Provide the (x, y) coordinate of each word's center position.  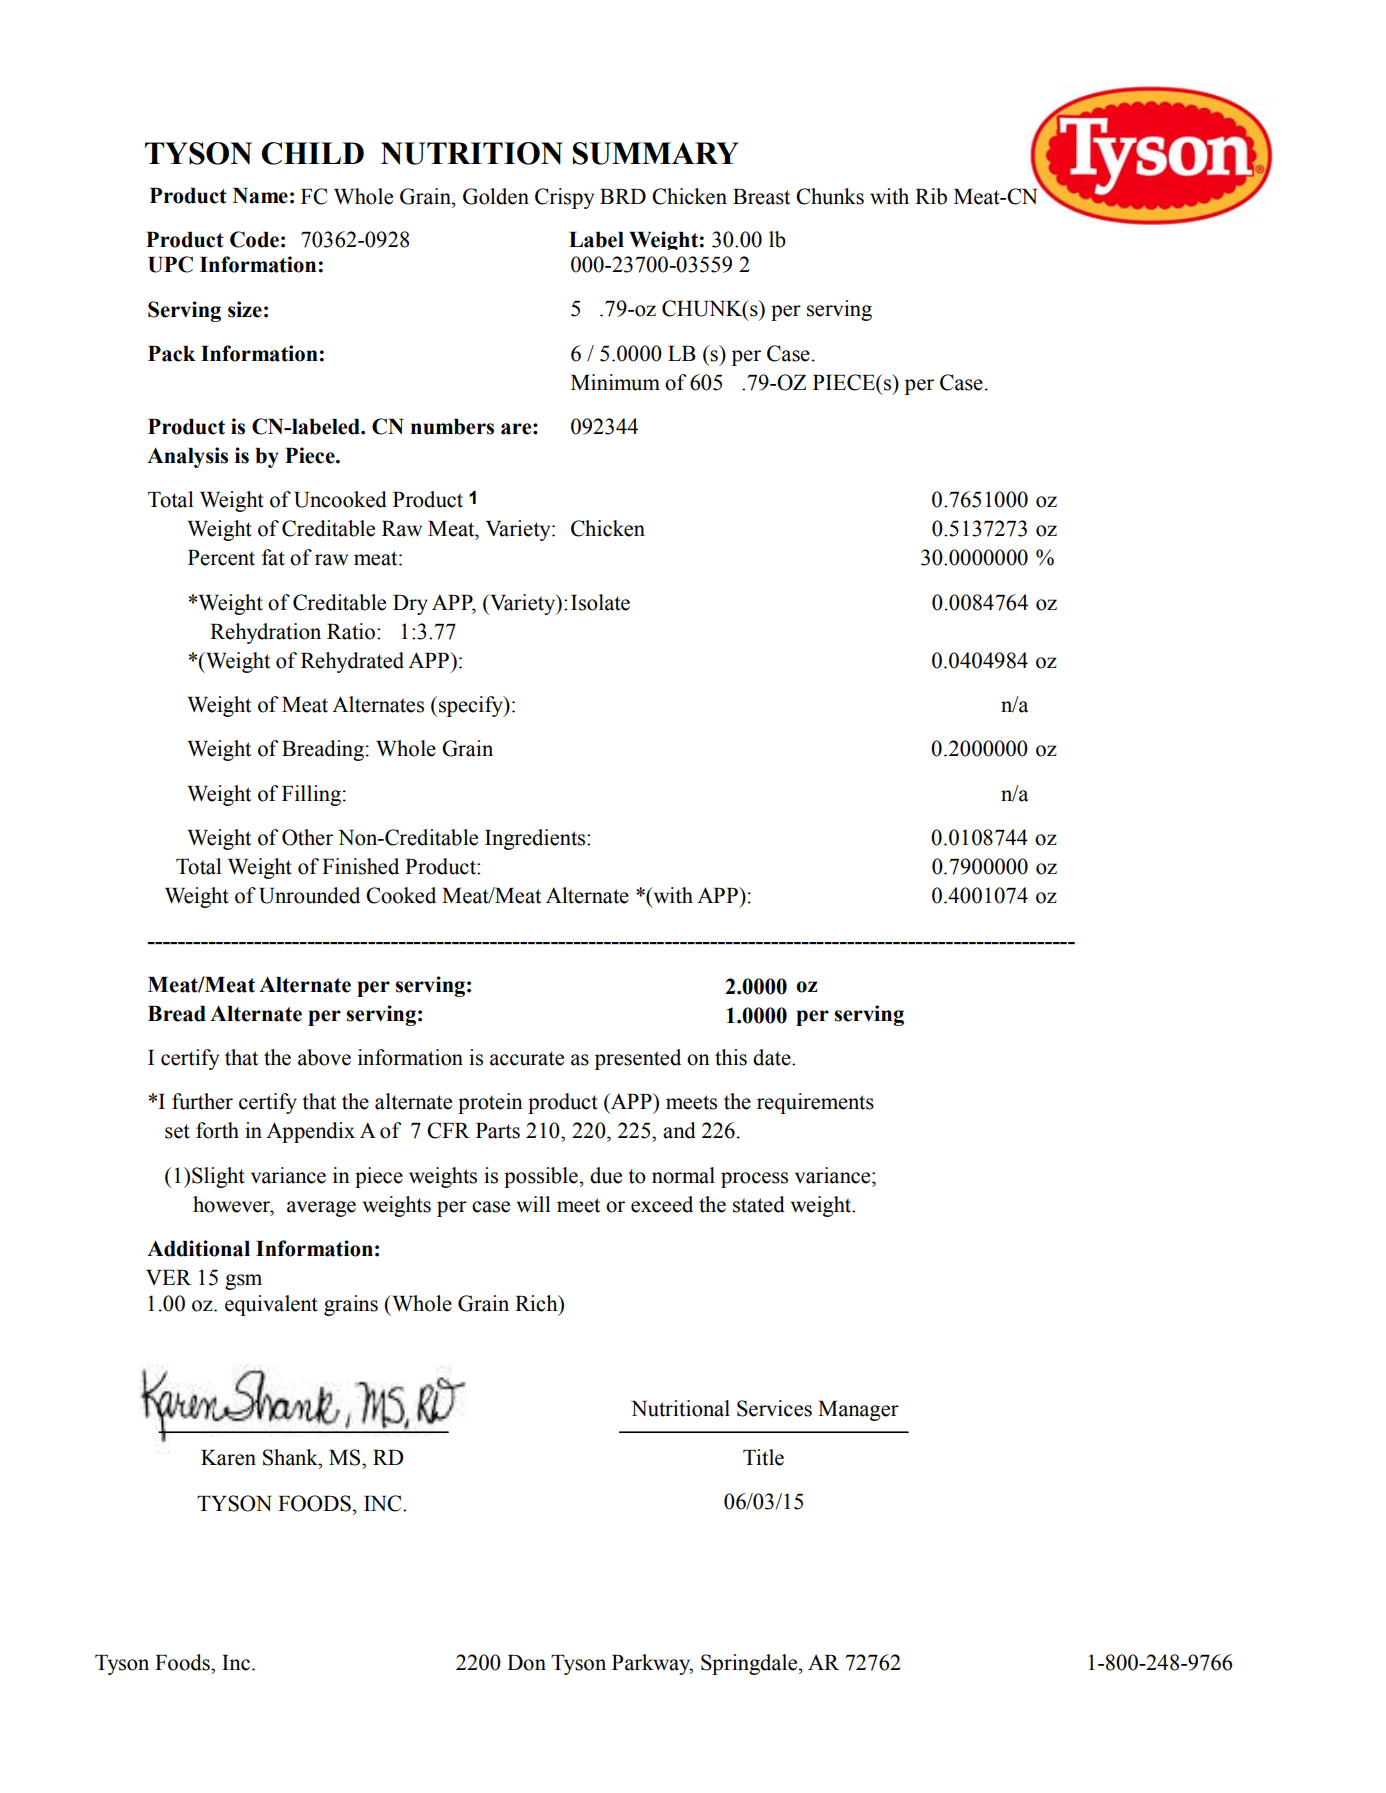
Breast (761, 197)
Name (260, 196)
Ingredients (536, 839)
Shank (291, 1457)
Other (307, 837)
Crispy (564, 198)
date (773, 1057)
